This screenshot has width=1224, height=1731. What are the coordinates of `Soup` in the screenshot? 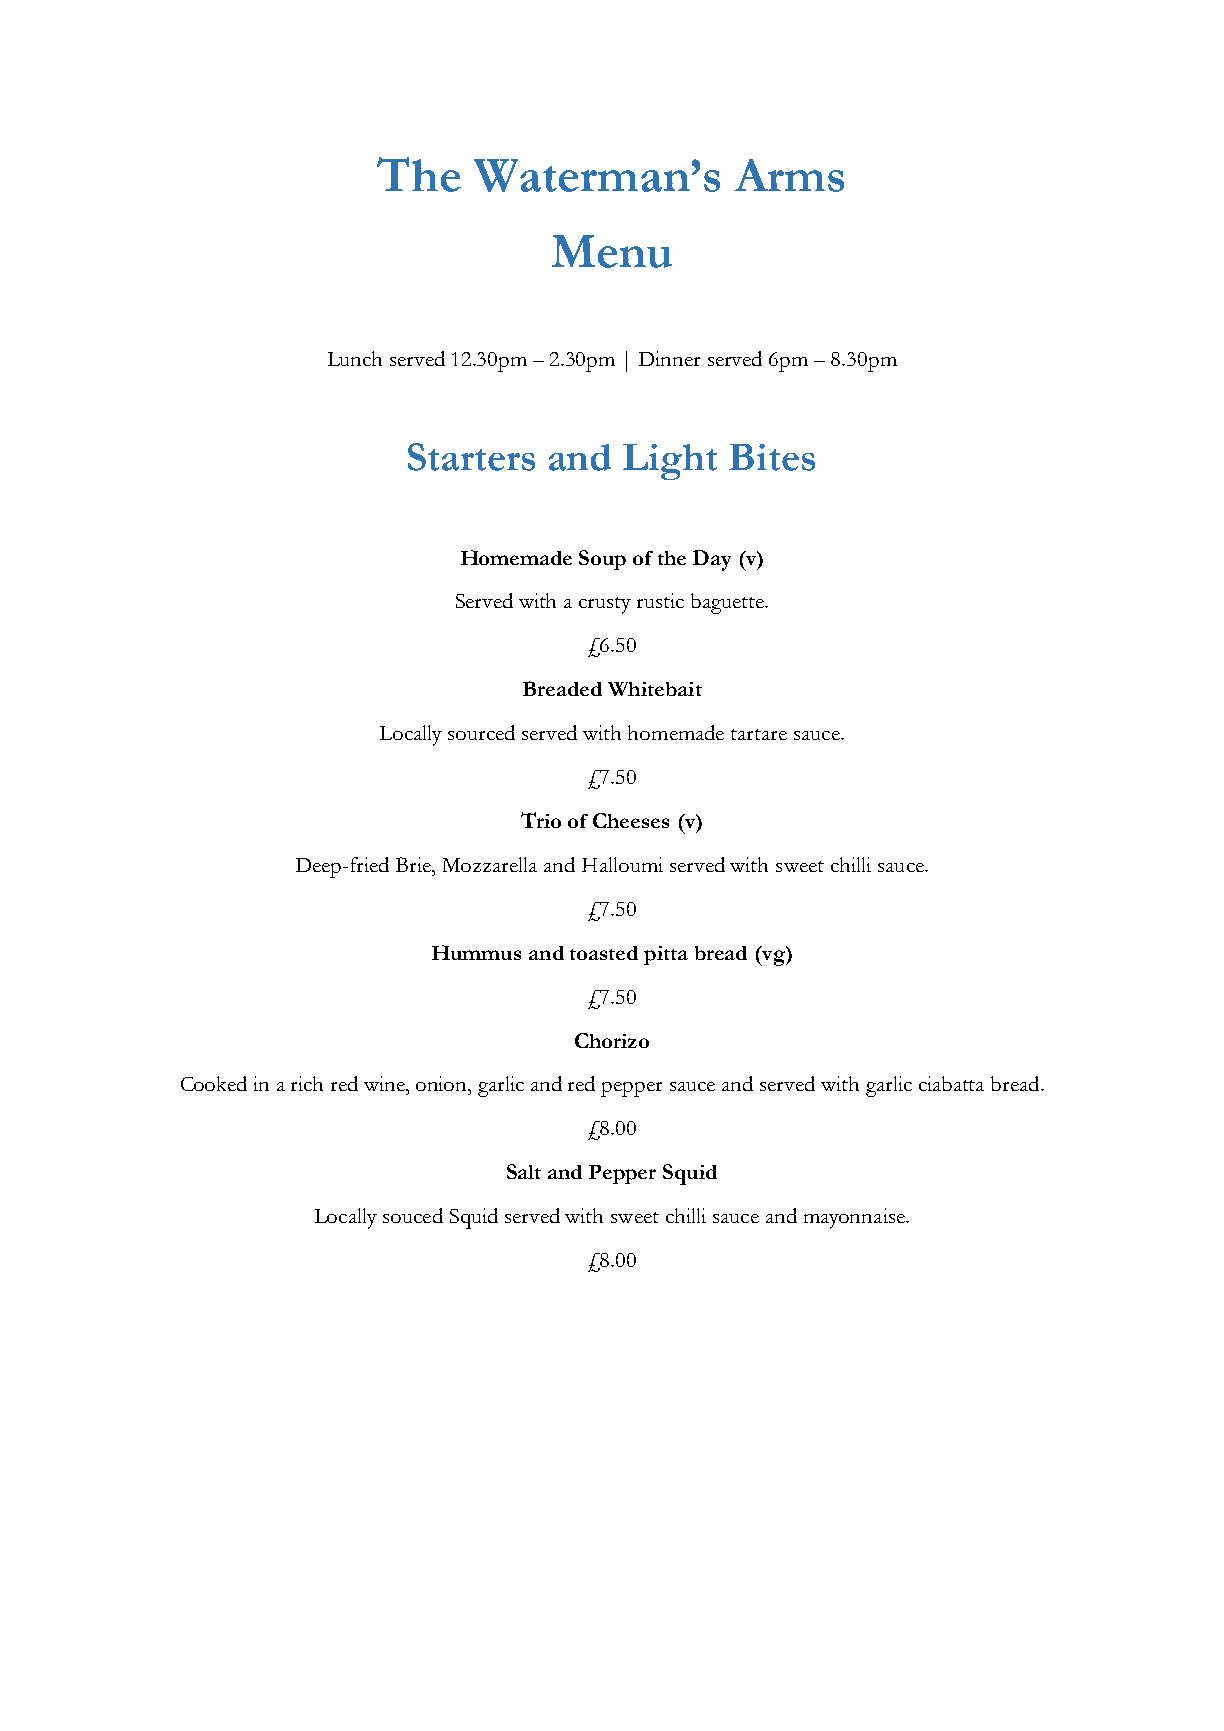 It's located at (602, 560).
